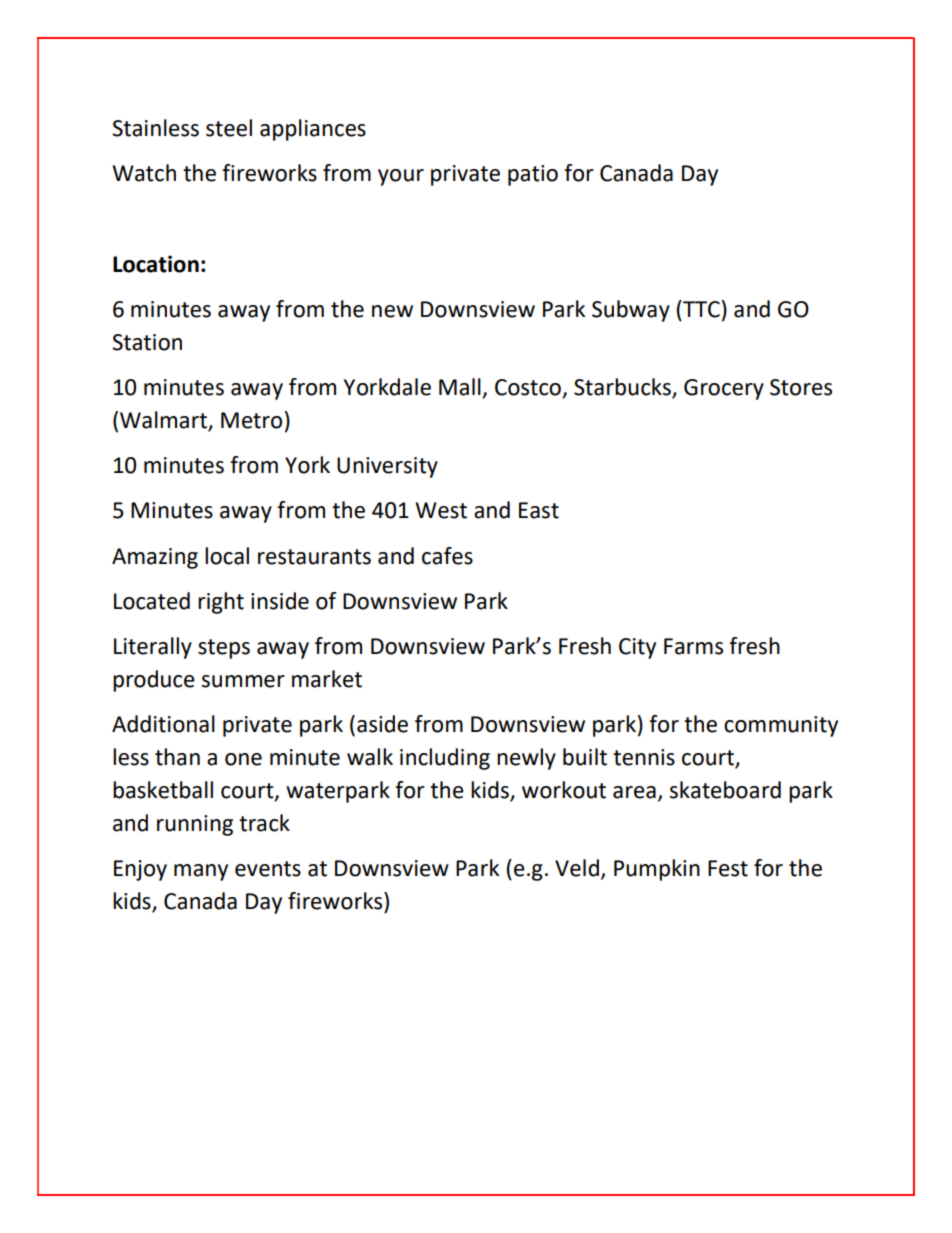  I want to click on Grocery, so click(724, 389).
